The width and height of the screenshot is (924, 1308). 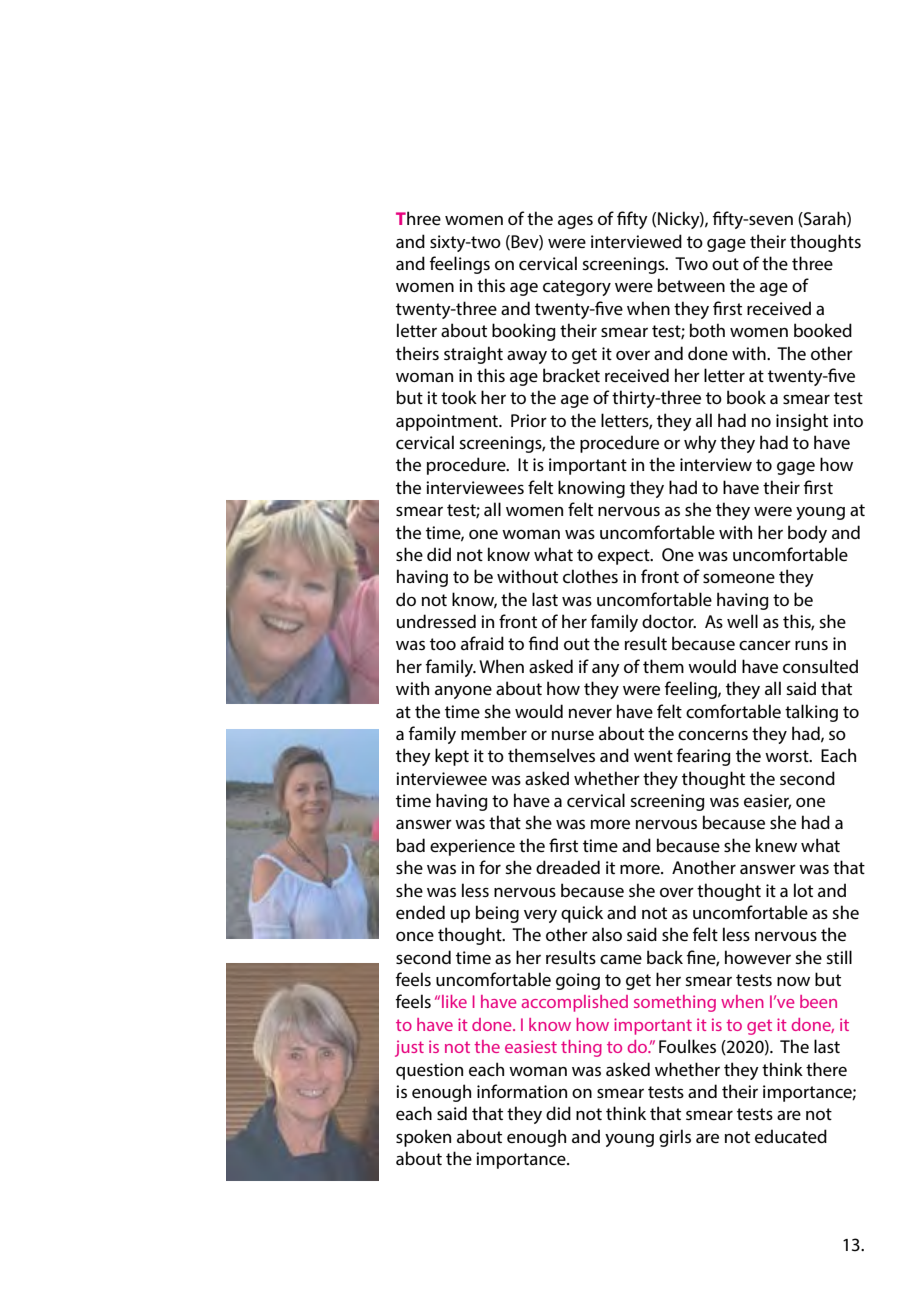 I want to click on straight, so click(x=473, y=355).
